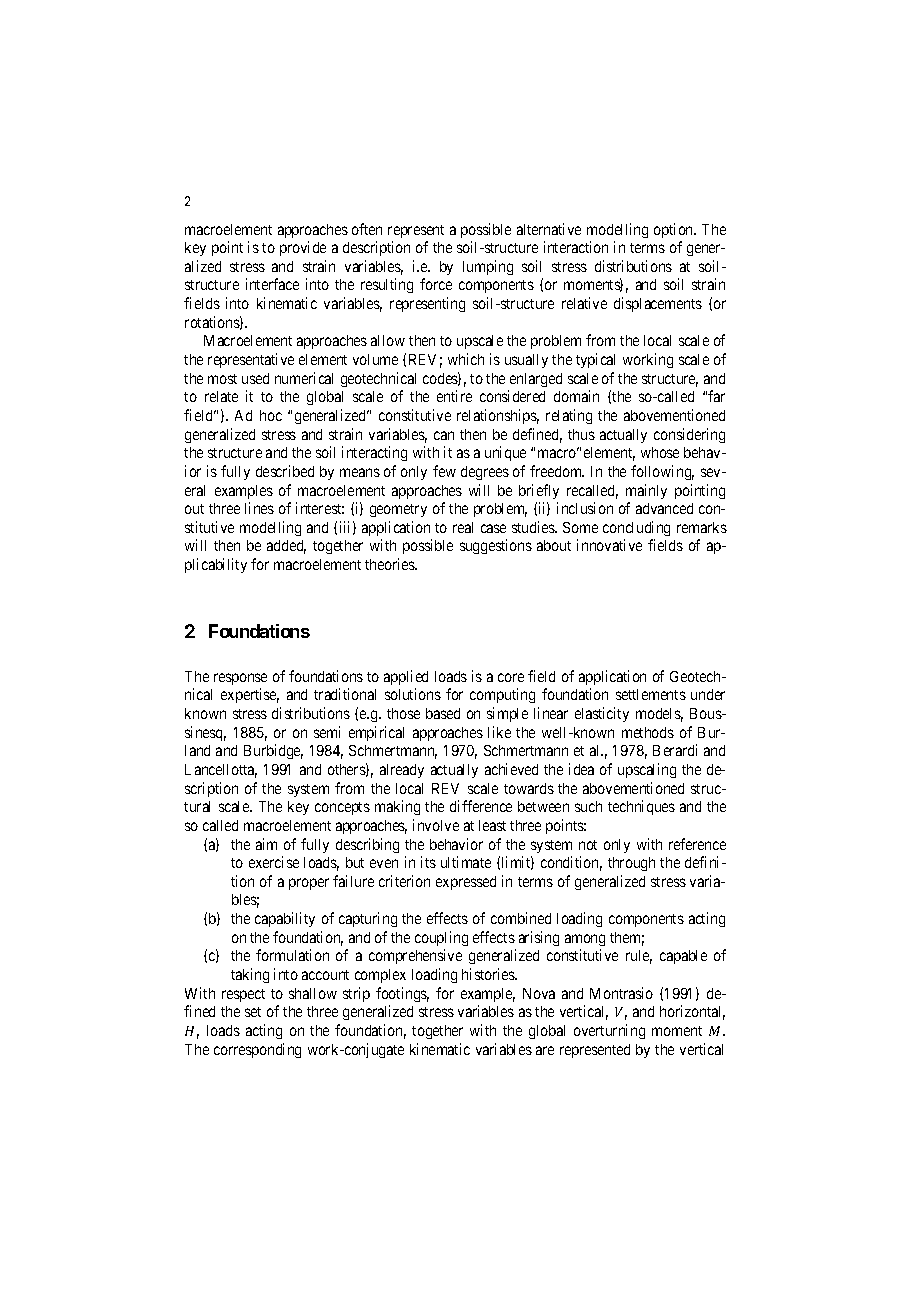 The height and width of the document is (1308, 924). What do you see at coordinates (257, 1050) in the document?
I see `corresponding` at bounding box center [257, 1050].
